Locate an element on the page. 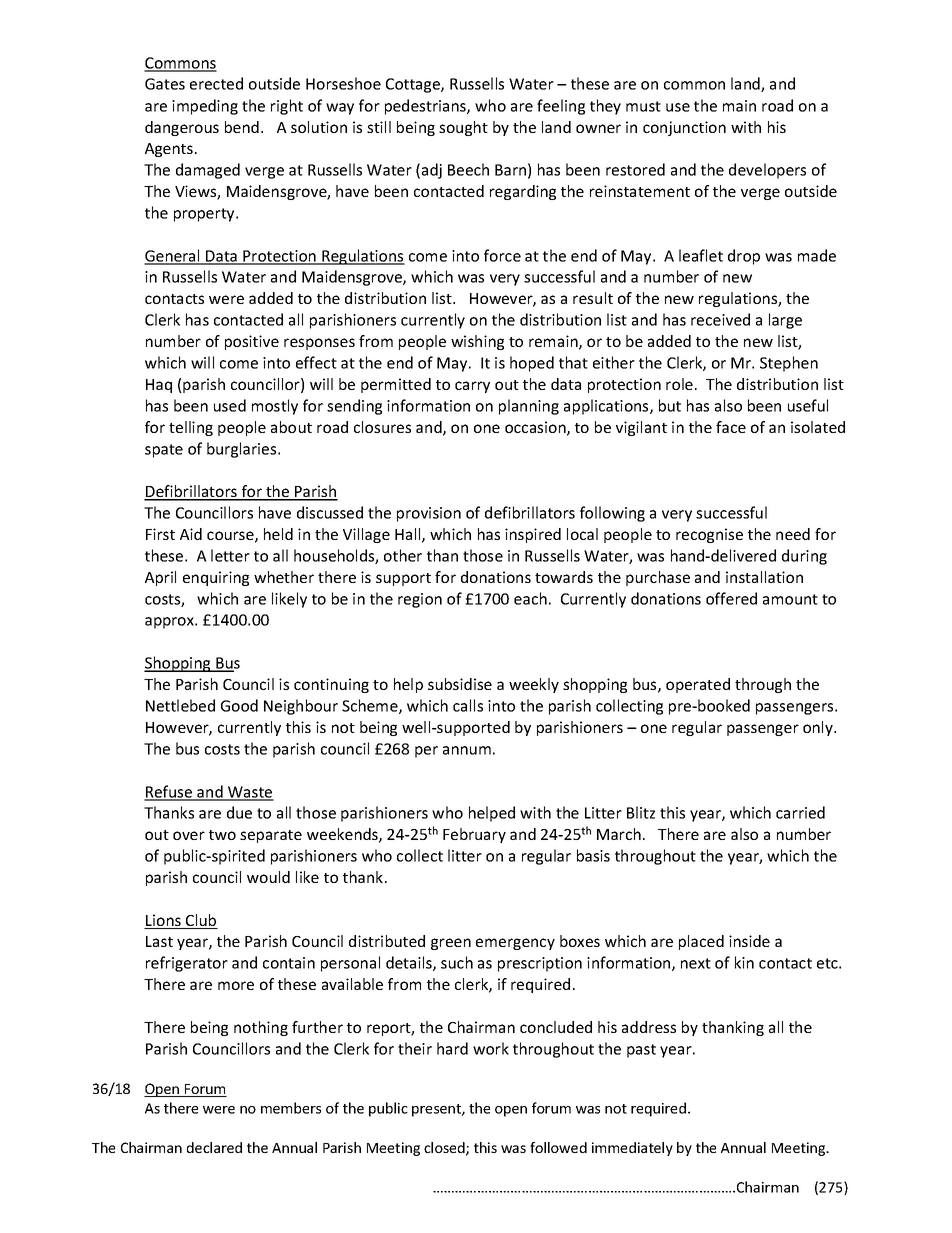  followed is located at coordinates (558, 1147).
